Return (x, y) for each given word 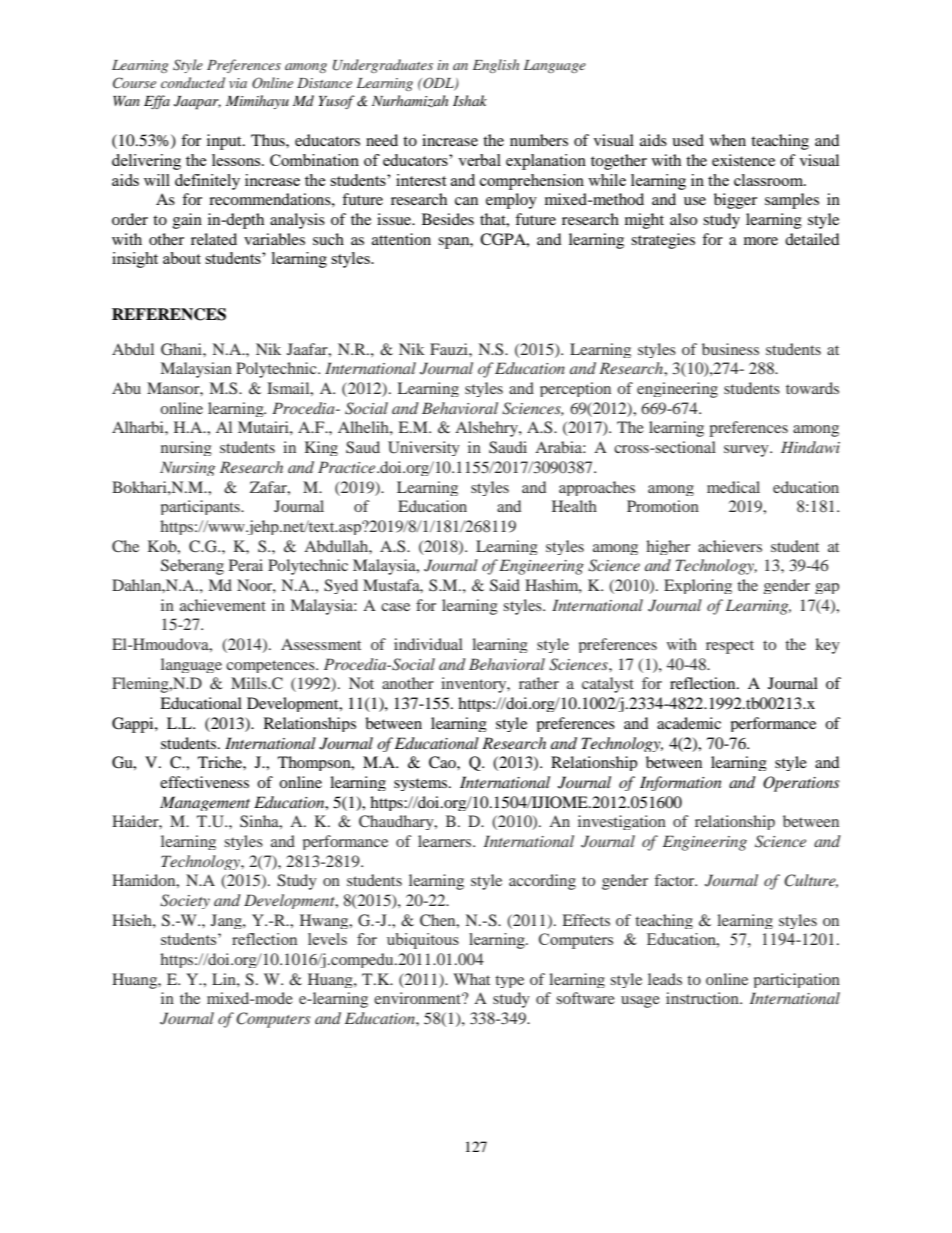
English (496, 66)
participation (797, 980)
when (728, 140)
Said (505, 585)
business (730, 349)
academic (689, 723)
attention (401, 239)
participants (201, 507)
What (471, 979)
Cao (443, 762)
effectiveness (204, 782)
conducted (193, 82)
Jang (227, 921)
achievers (730, 546)
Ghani (182, 349)
